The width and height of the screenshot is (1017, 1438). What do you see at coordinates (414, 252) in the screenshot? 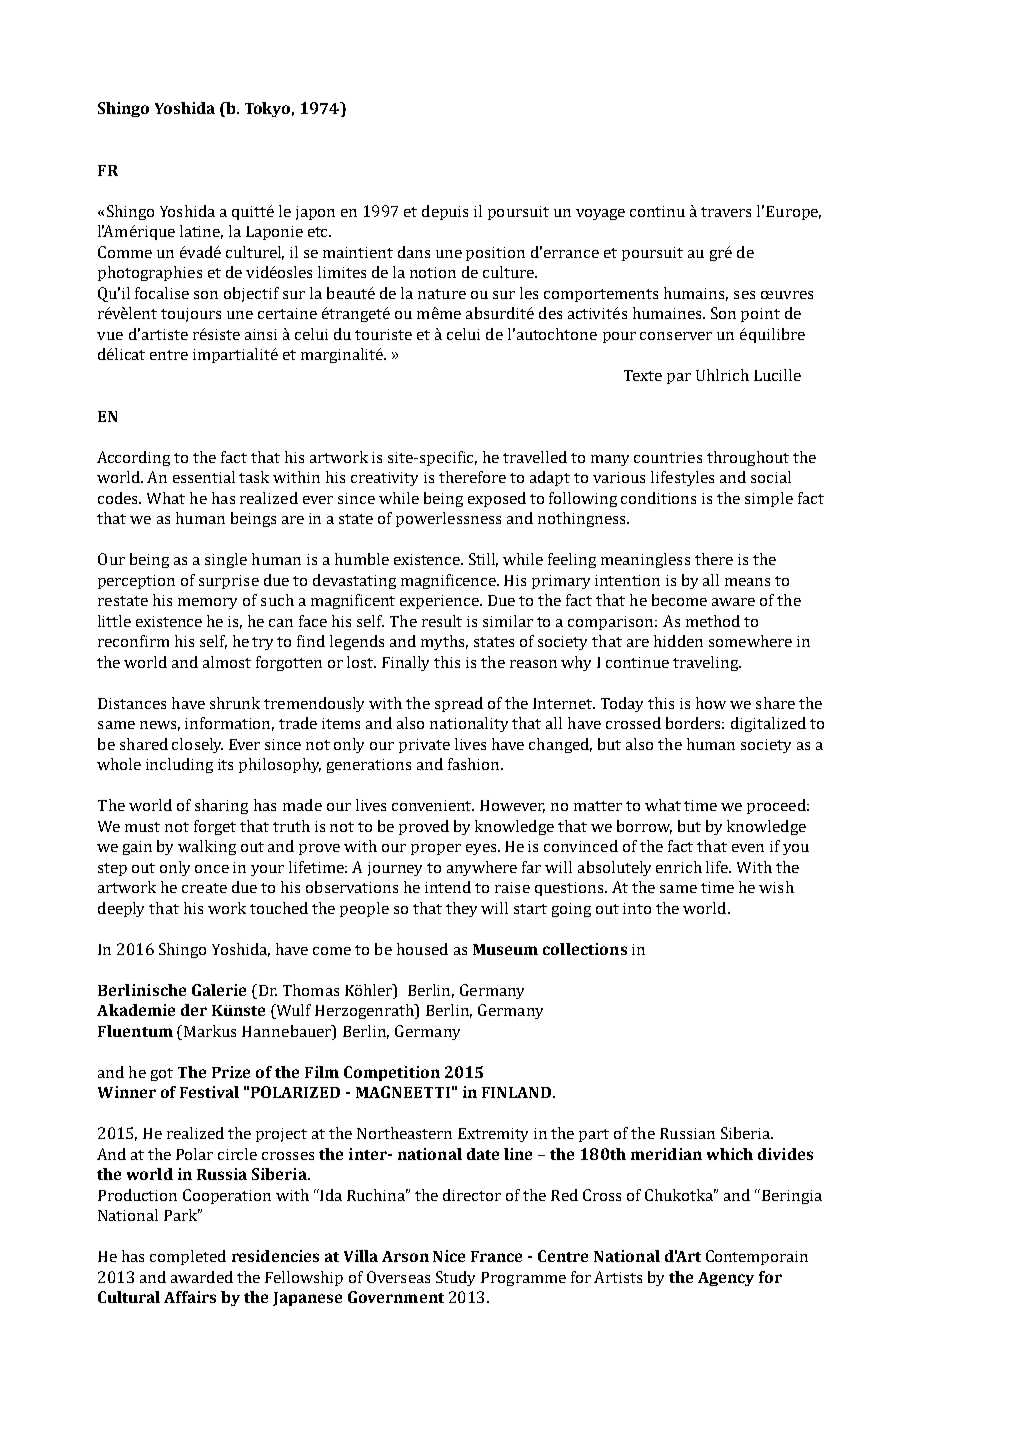
I see `dans` at bounding box center [414, 252].
